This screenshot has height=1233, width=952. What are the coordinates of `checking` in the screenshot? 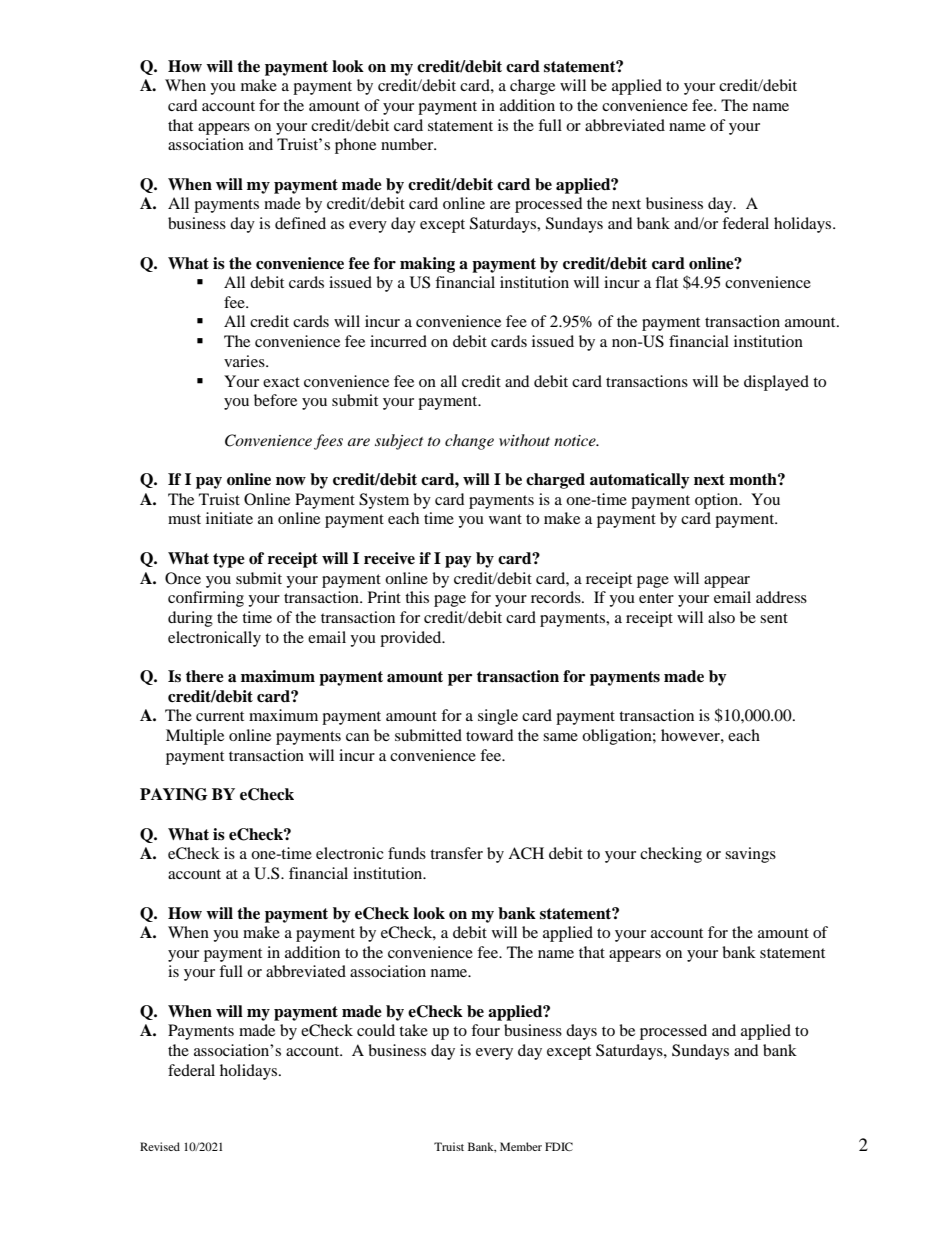 It's located at (671, 855).
